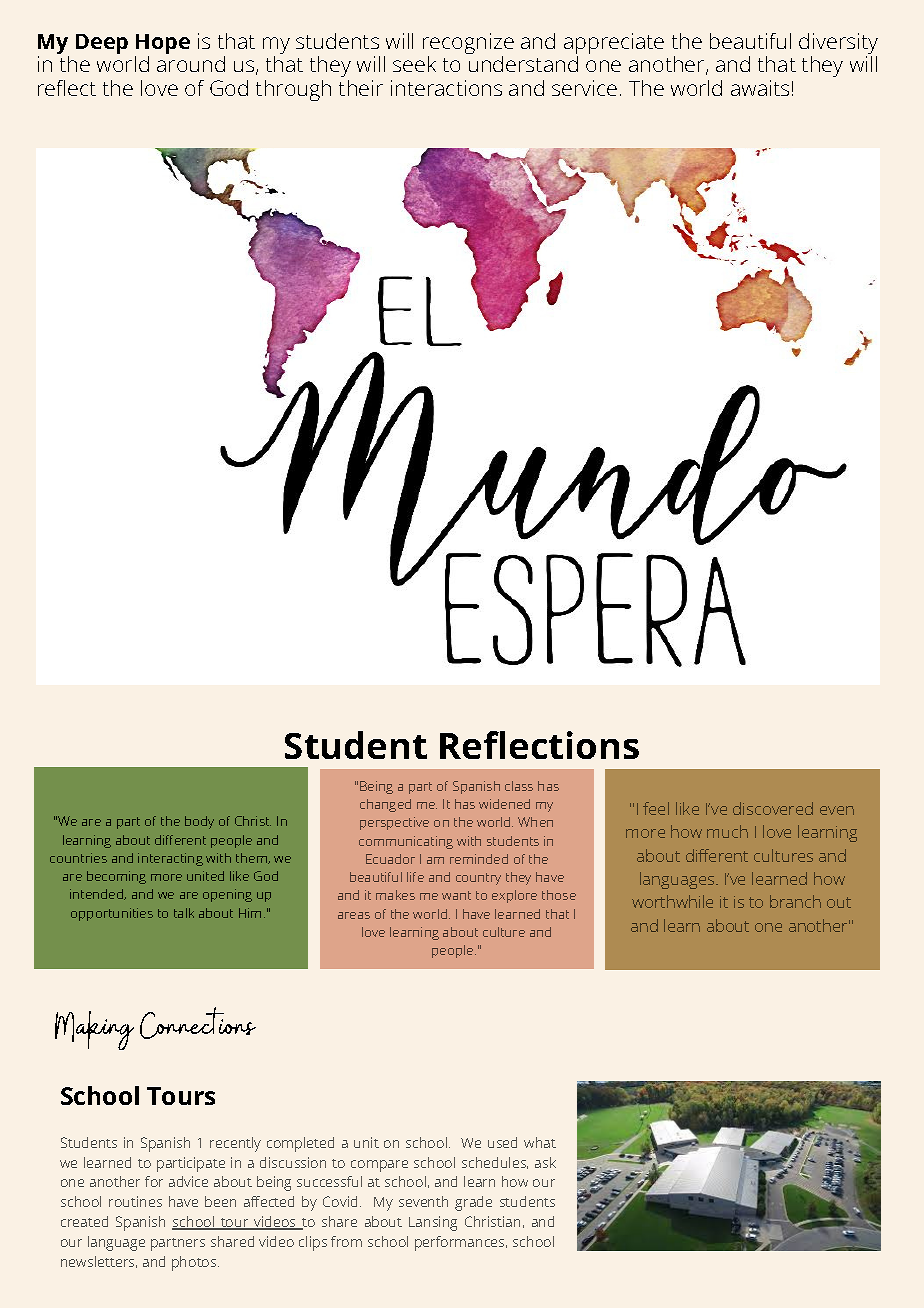 The height and width of the screenshot is (1308, 924). What do you see at coordinates (135, 1201) in the screenshot?
I see `routines` at bounding box center [135, 1201].
